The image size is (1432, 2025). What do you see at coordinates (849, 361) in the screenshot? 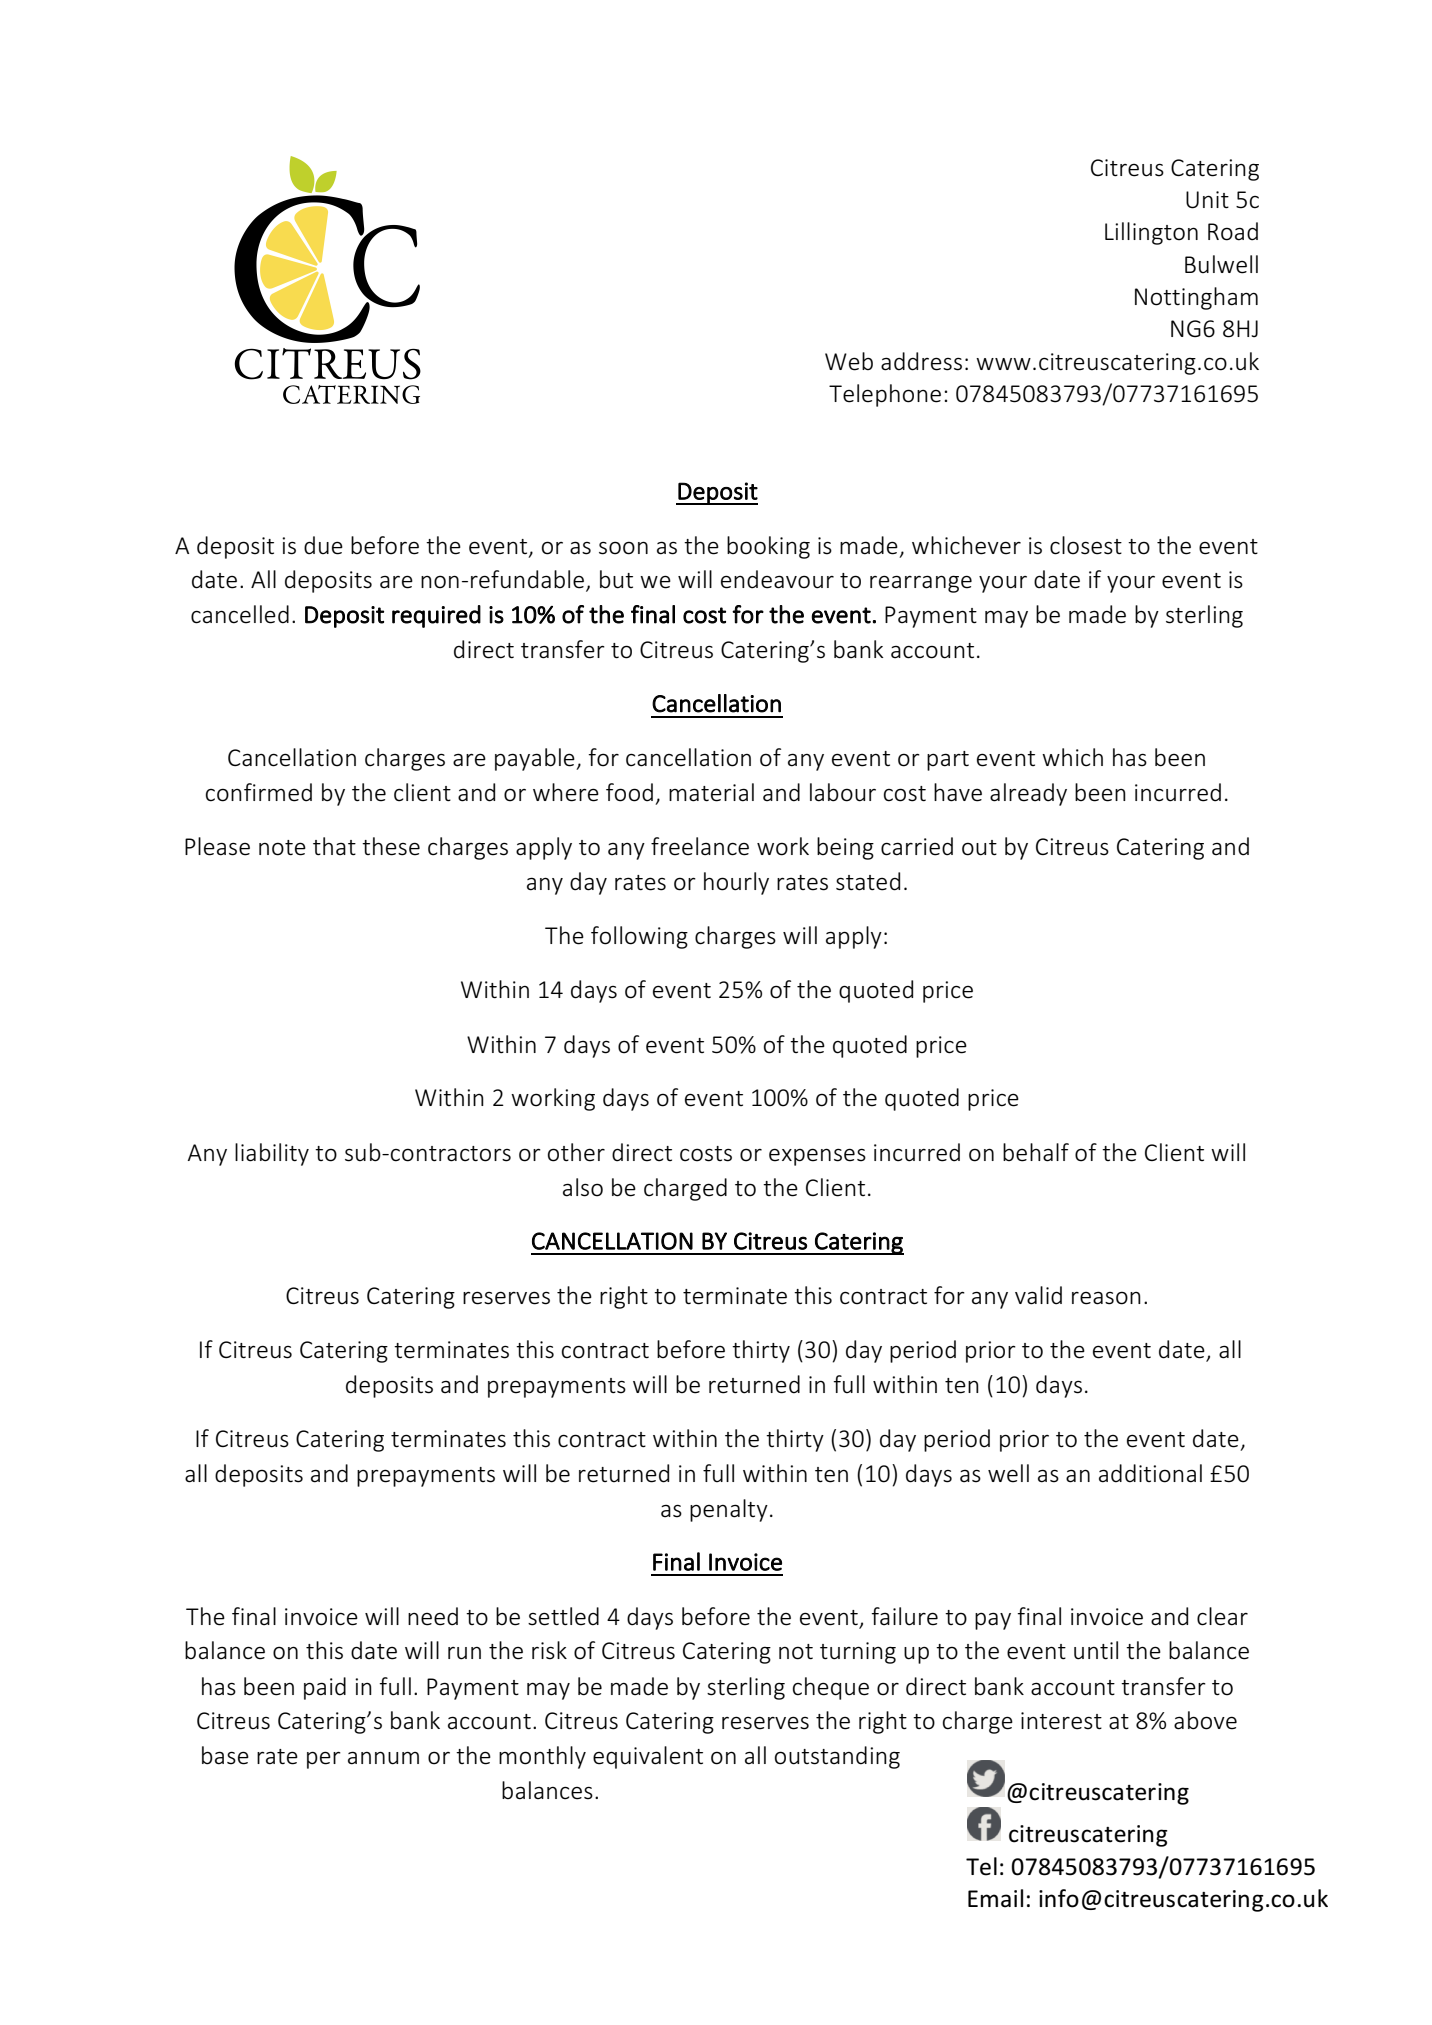
I see `Web` at bounding box center [849, 361].
